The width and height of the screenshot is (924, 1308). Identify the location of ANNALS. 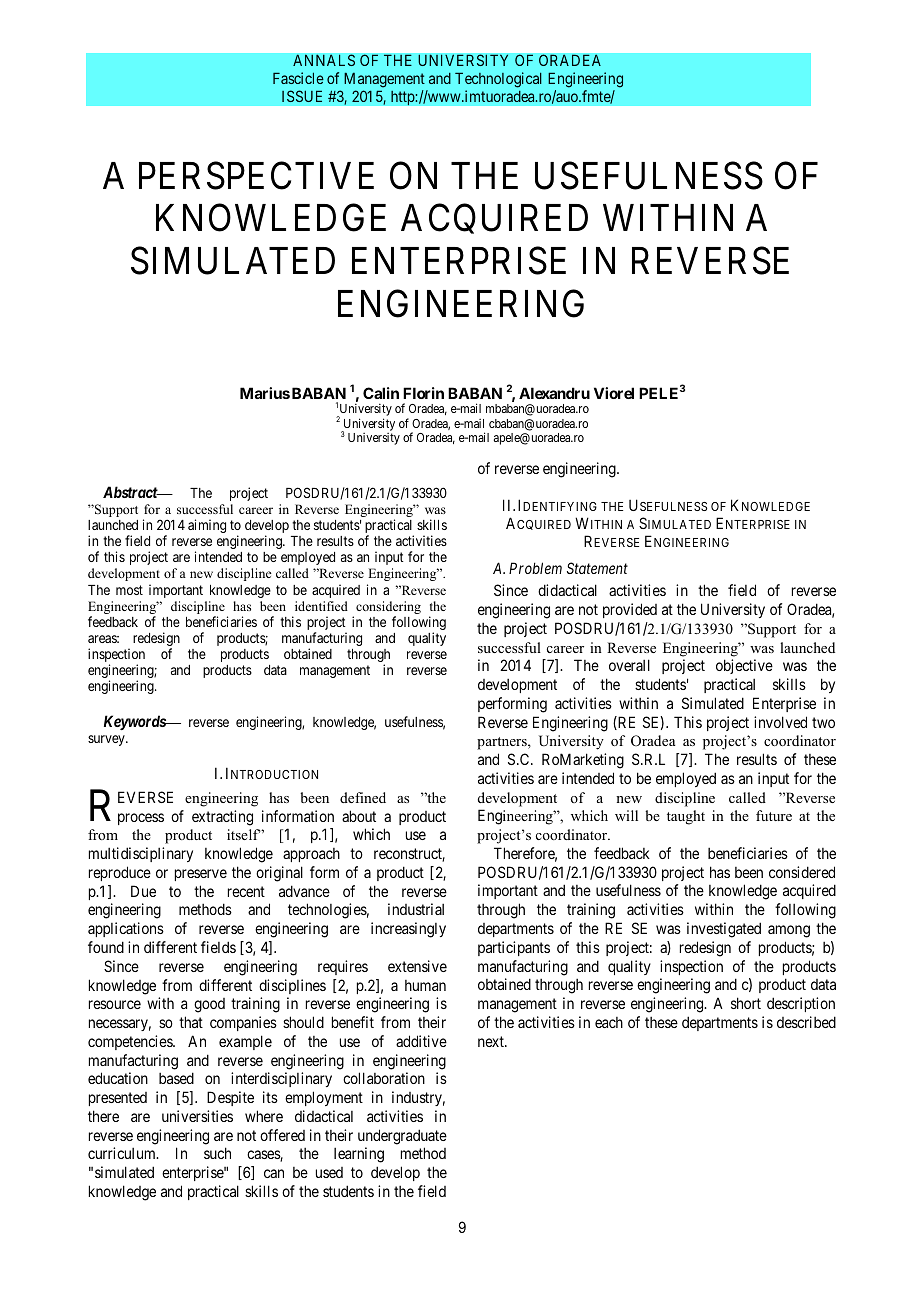
(324, 60).
